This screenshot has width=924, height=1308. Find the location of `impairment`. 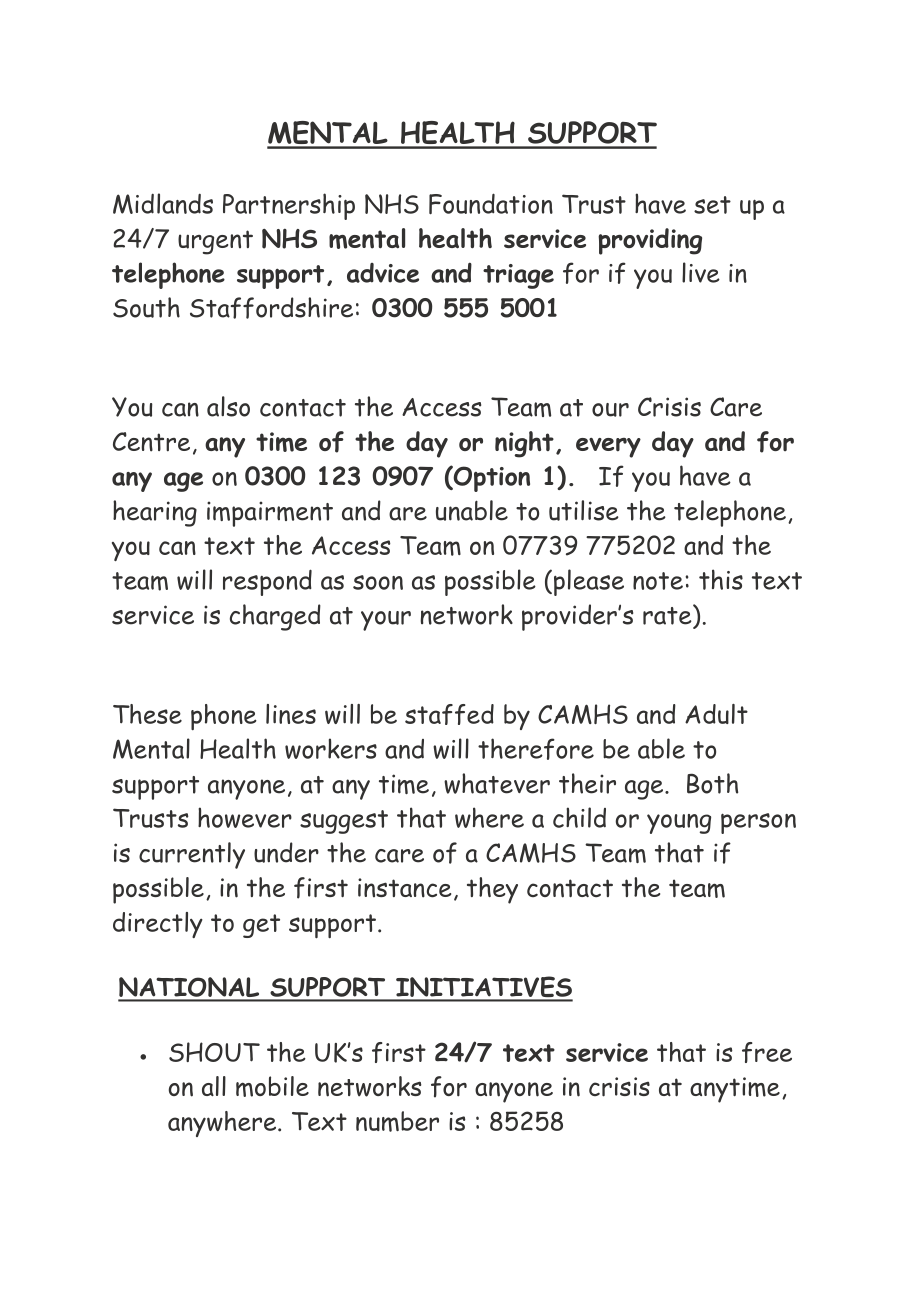

impairment is located at coordinates (270, 514).
